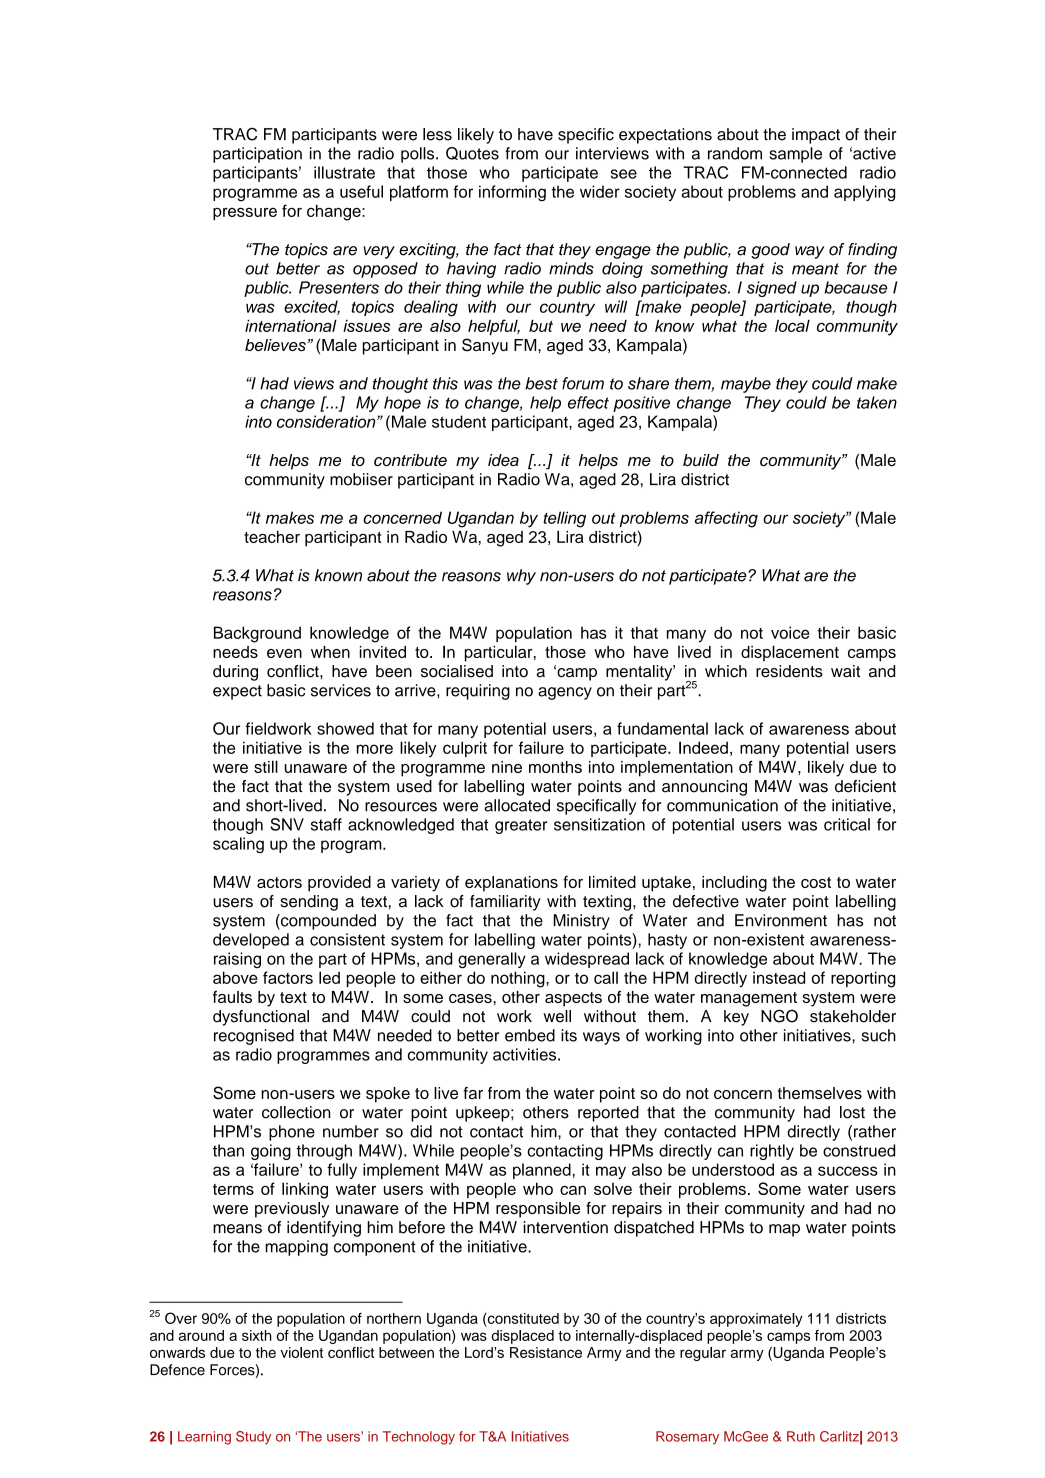 This screenshot has width=1045, height=1478. What do you see at coordinates (253, 1438) in the screenshot?
I see `Study` at bounding box center [253, 1438].
